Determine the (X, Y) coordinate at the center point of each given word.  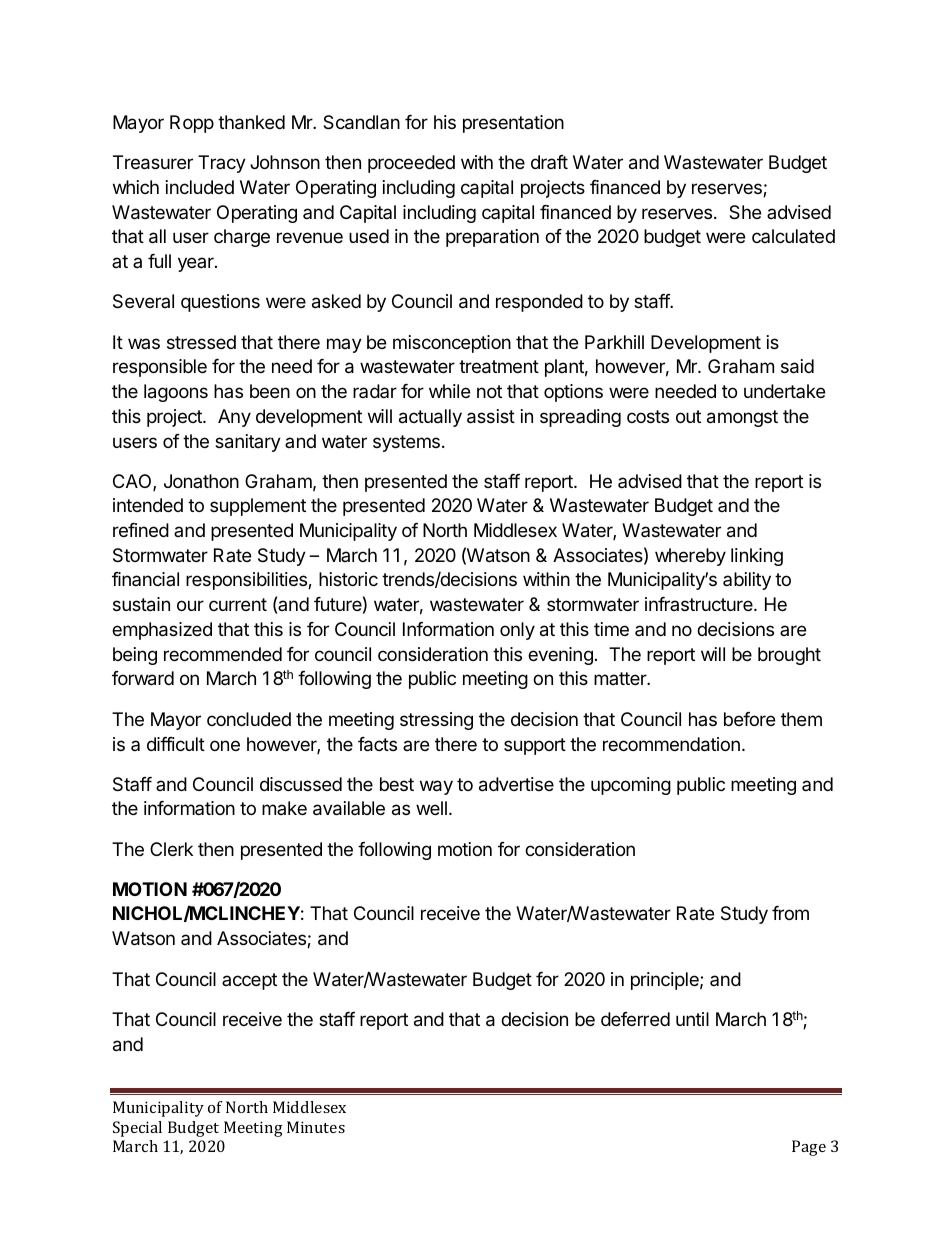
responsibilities (247, 581)
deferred (635, 1019)
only (517, 631)
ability (747, 581)
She (745, 212)
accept (249, 981)
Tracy (222, 164)
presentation (513, 124)
